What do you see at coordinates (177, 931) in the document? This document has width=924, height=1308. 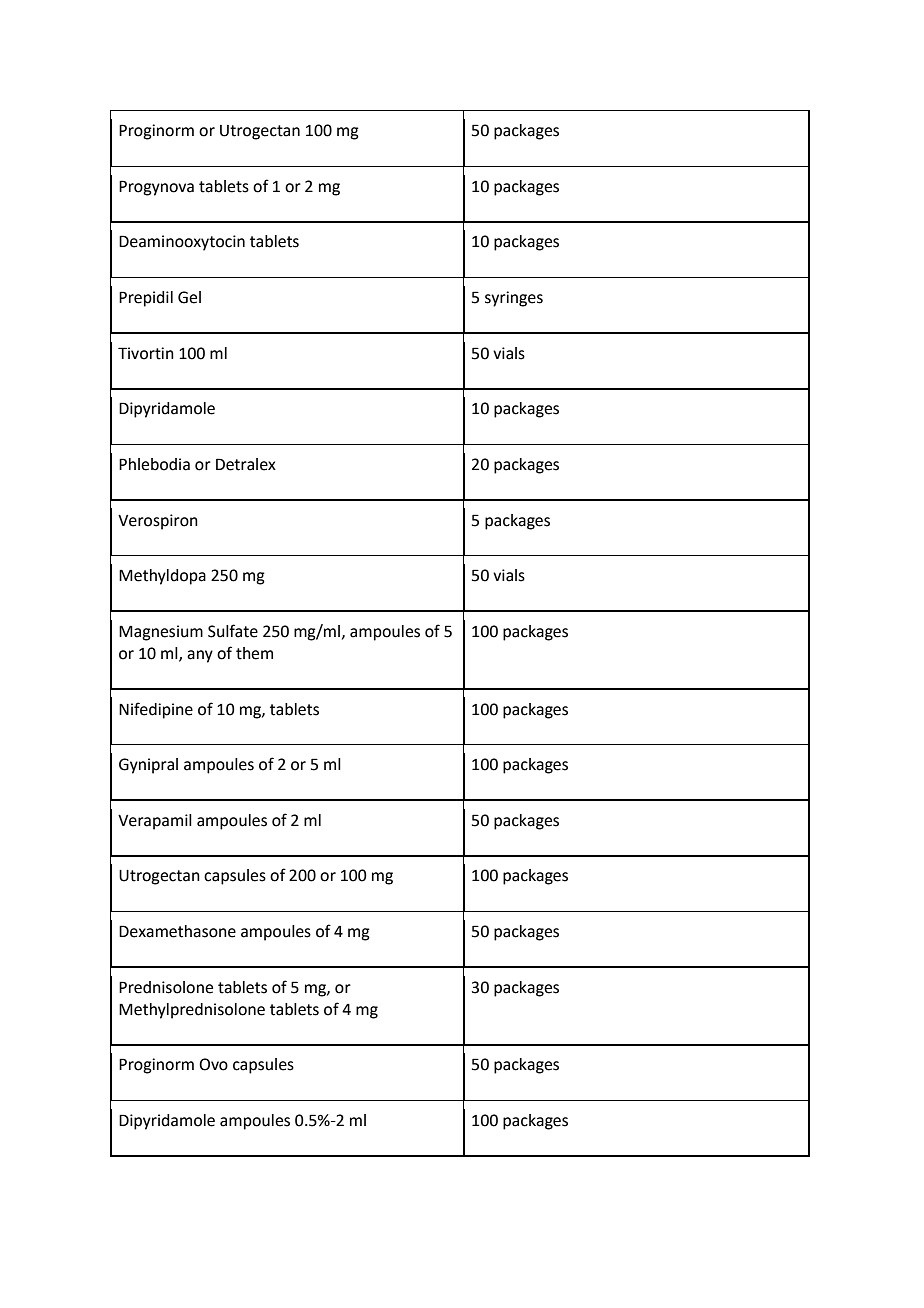 I see `Dexamethasone` at bounding box center [177, 931].
